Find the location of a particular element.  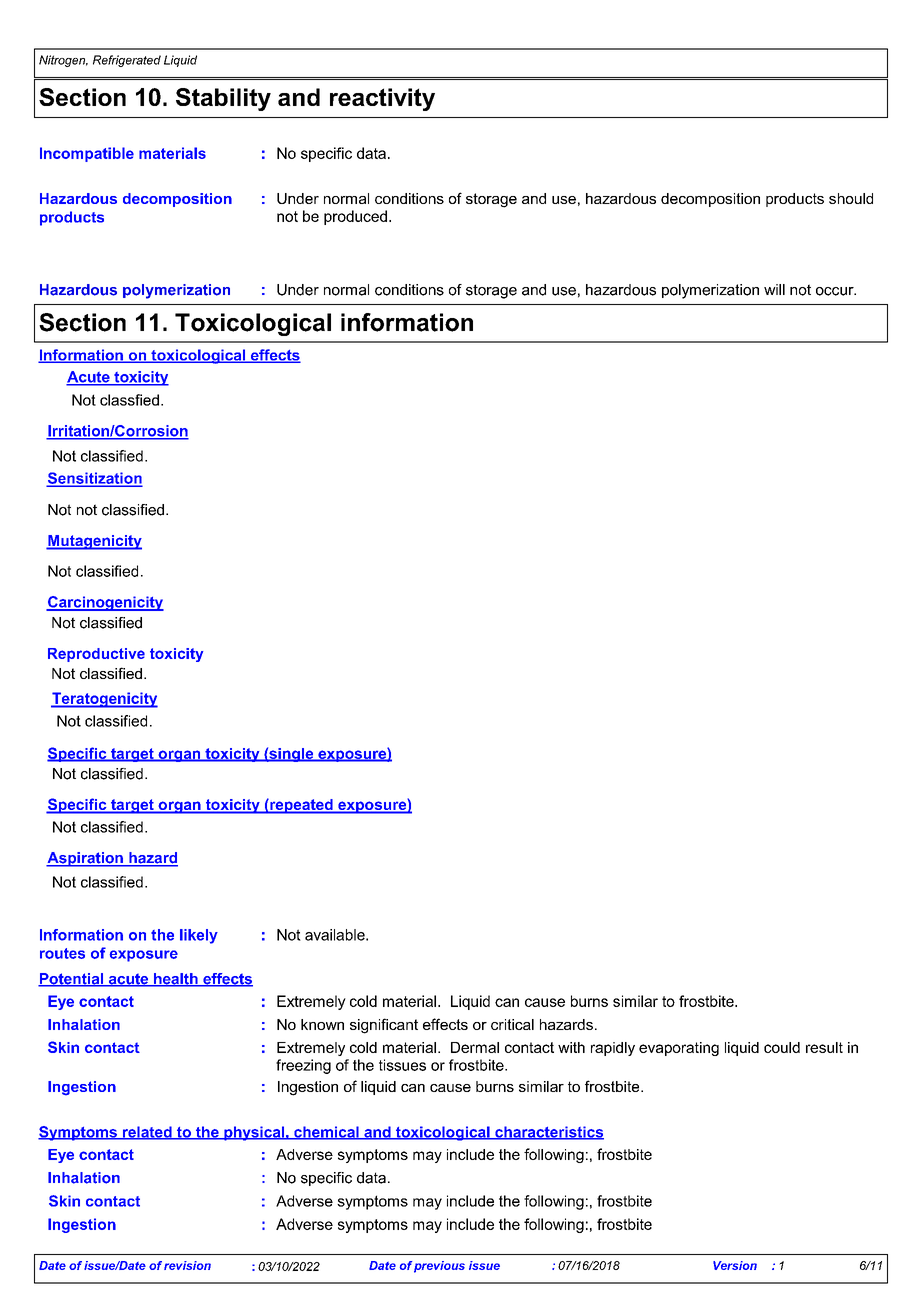

Reproductive is located at coordinates (96, 655).
